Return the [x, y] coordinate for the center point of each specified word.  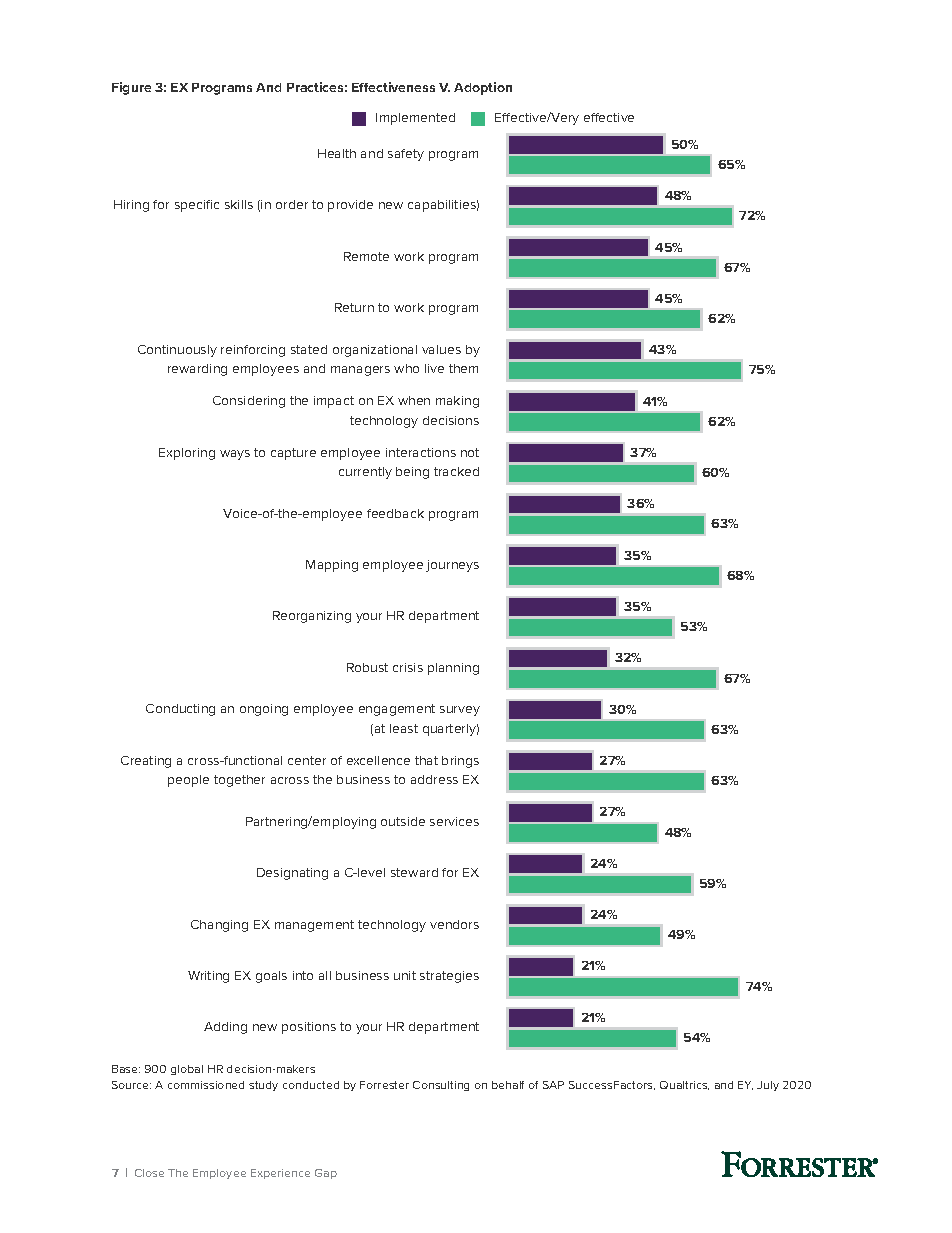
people [188, 781]
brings [460, 762]
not [470, 452]
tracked [456, 471]
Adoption [483, 88]
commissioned [206, 1085]
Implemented [415, 119]
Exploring [187, 454]
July [768, 1086]
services [454, 821]
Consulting [441, 1086]
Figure [131, 88]
